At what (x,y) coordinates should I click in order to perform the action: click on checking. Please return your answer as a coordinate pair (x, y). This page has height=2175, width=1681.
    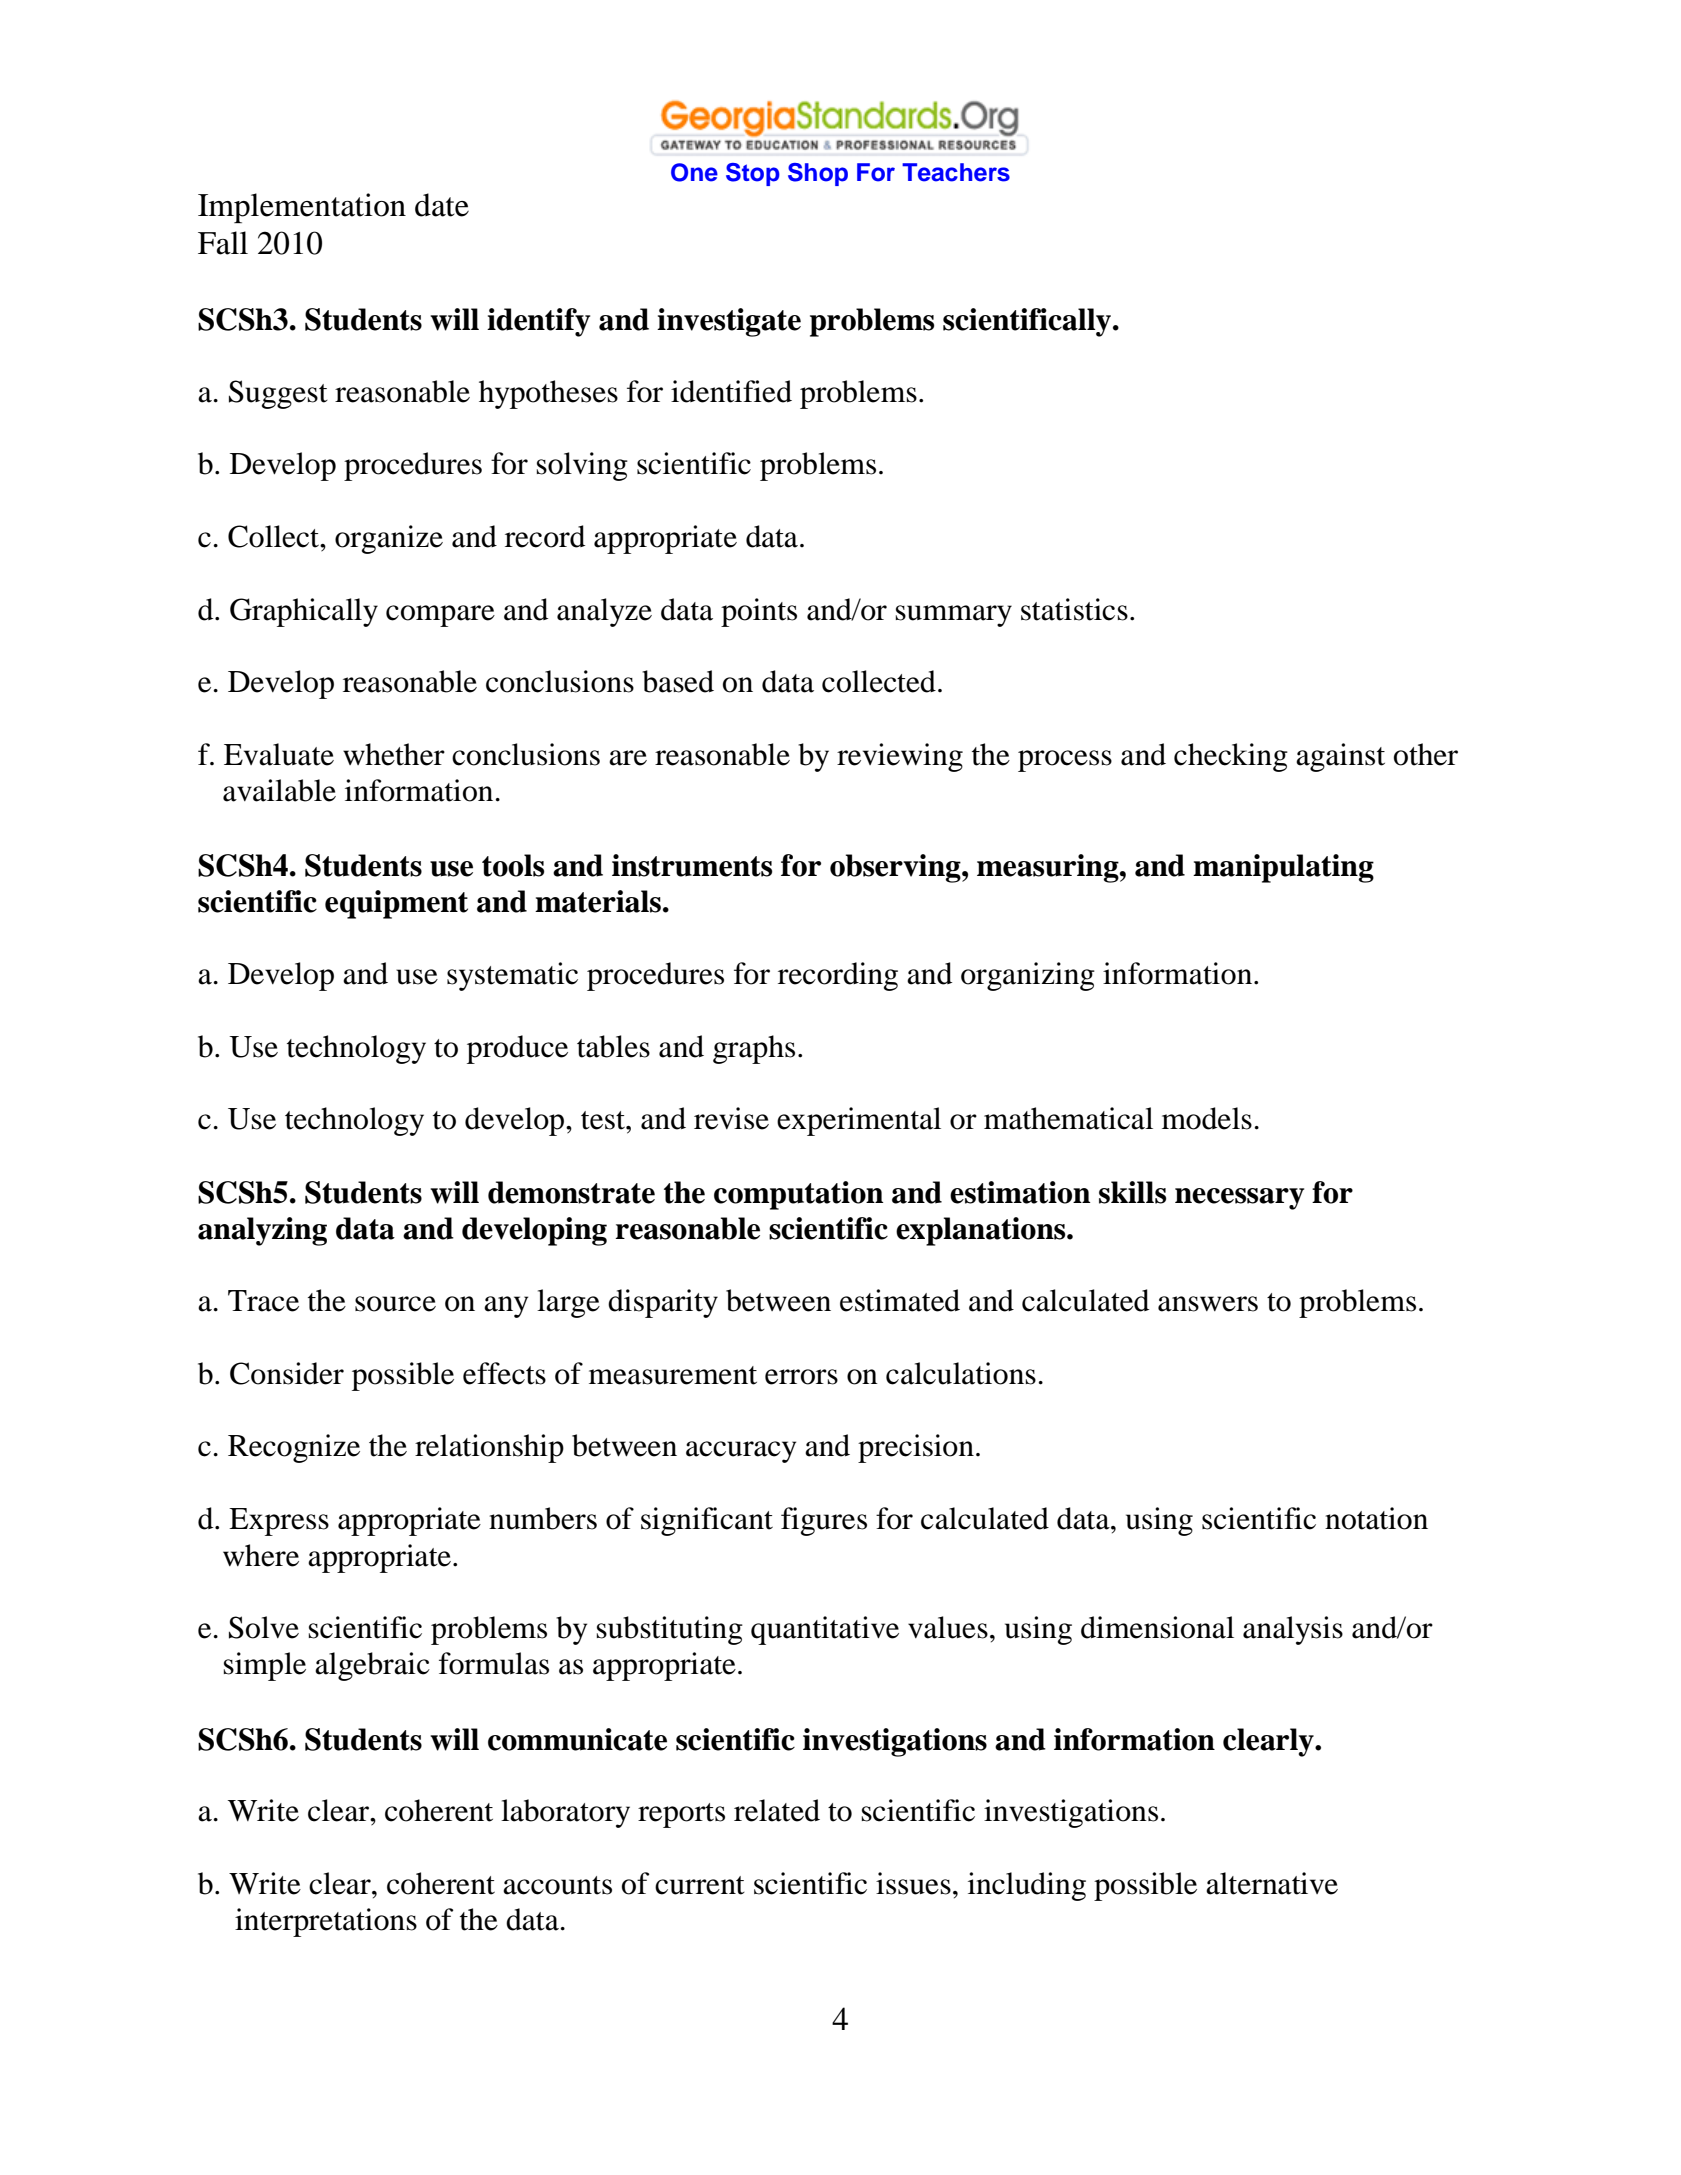
    Looking at the image, I should click on (1231, 757).
